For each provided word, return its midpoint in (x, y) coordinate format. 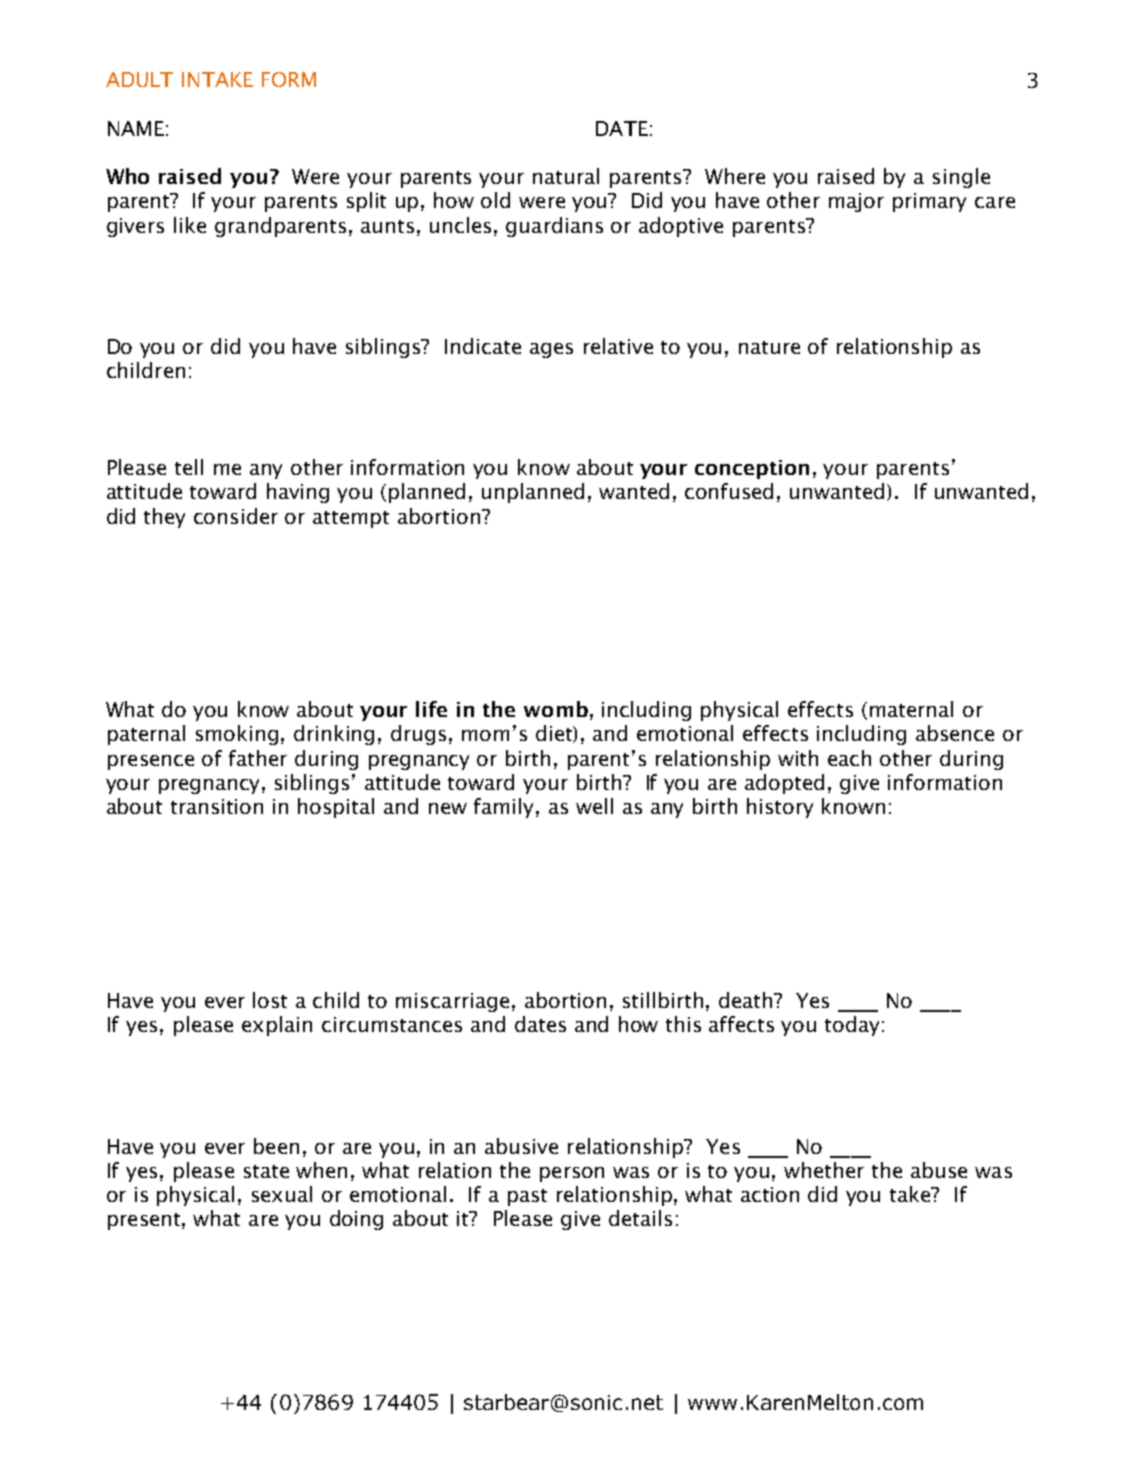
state (266, 1171)
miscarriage (452, 1002)
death (747, 1000)
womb (556, 709)
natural (566, 176)
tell (189, 467)
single (961, 178)
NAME (136, 128)
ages (551, 350)
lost (270, 1000)
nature (769, 347)
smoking (237, 735)
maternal (911, 709)
